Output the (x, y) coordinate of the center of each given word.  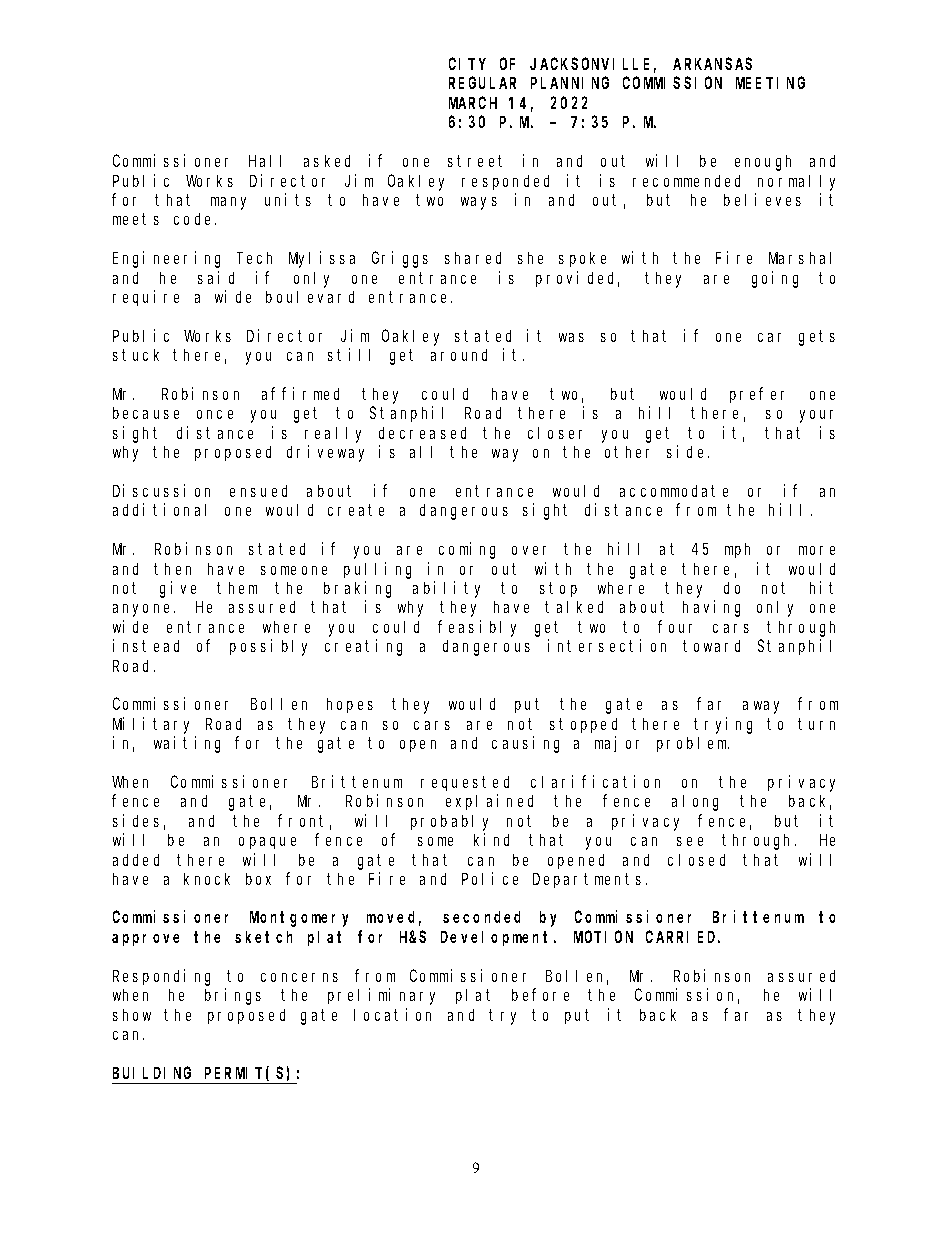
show (132, 1015)
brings (233, 996)
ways (479, 203)
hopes (350, 705)
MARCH (473, 103)
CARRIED (683, 937)
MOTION (603, 937)
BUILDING (152, 1073)
